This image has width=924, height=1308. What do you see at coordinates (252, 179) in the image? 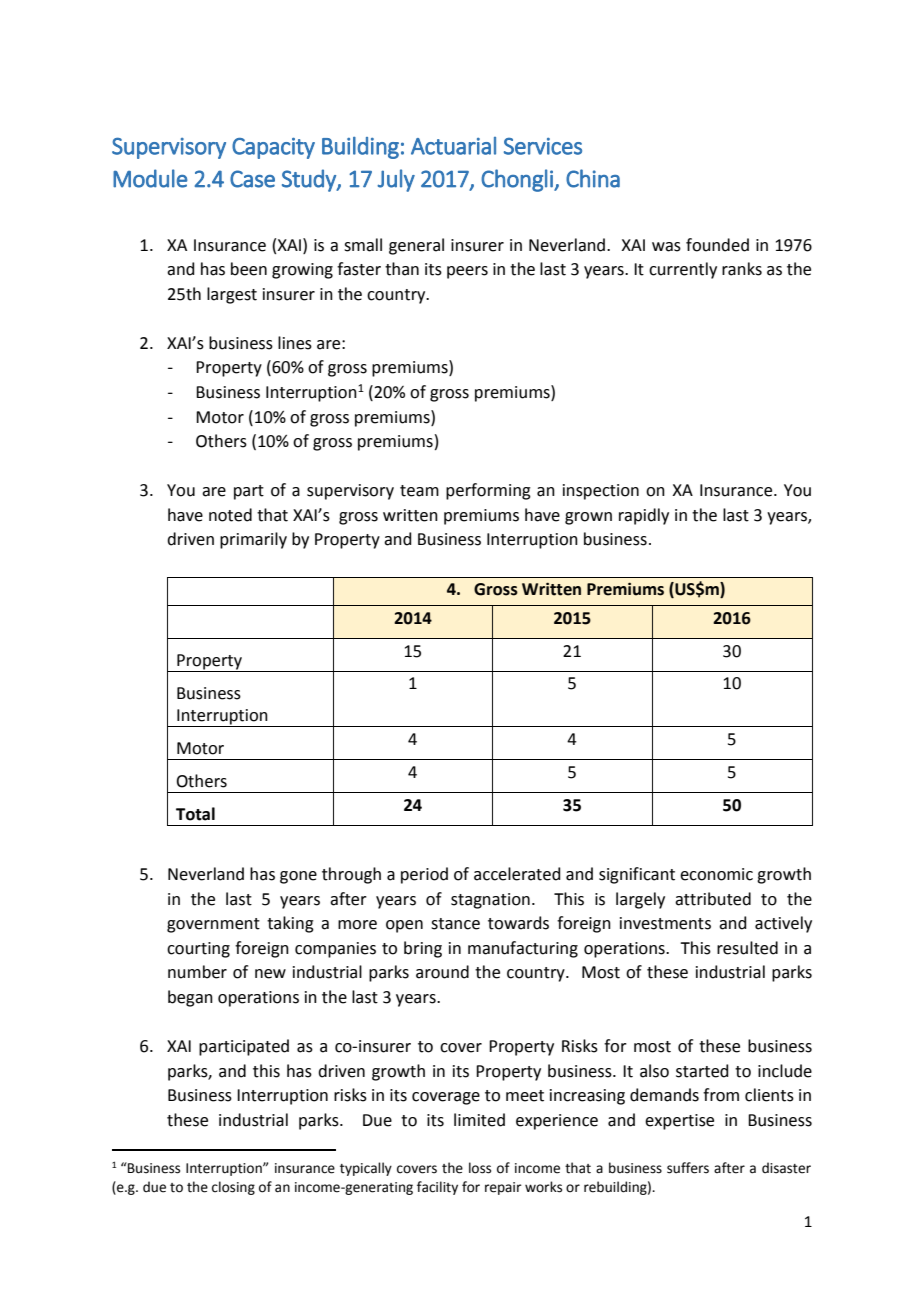
I see `Case` at bounding box center [252, 179].
